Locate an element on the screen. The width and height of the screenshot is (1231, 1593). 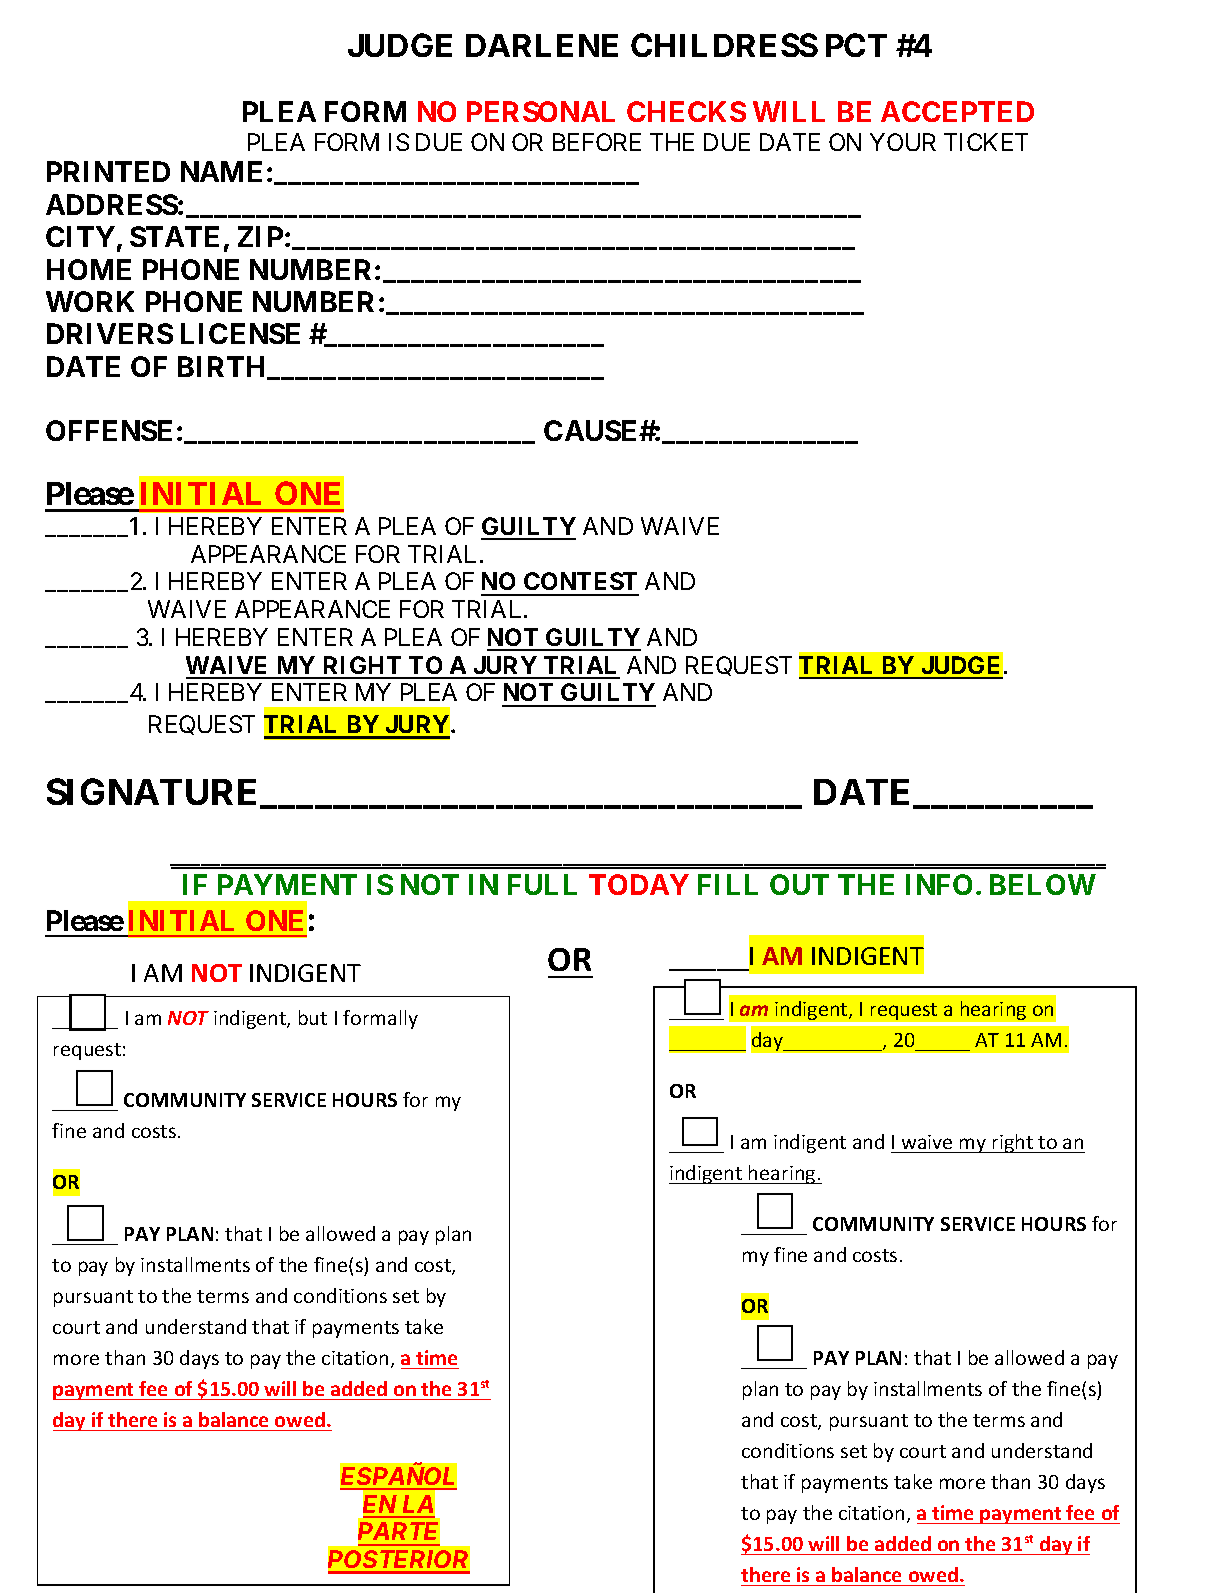
LICENSE is located at coordinates (240, 333).
